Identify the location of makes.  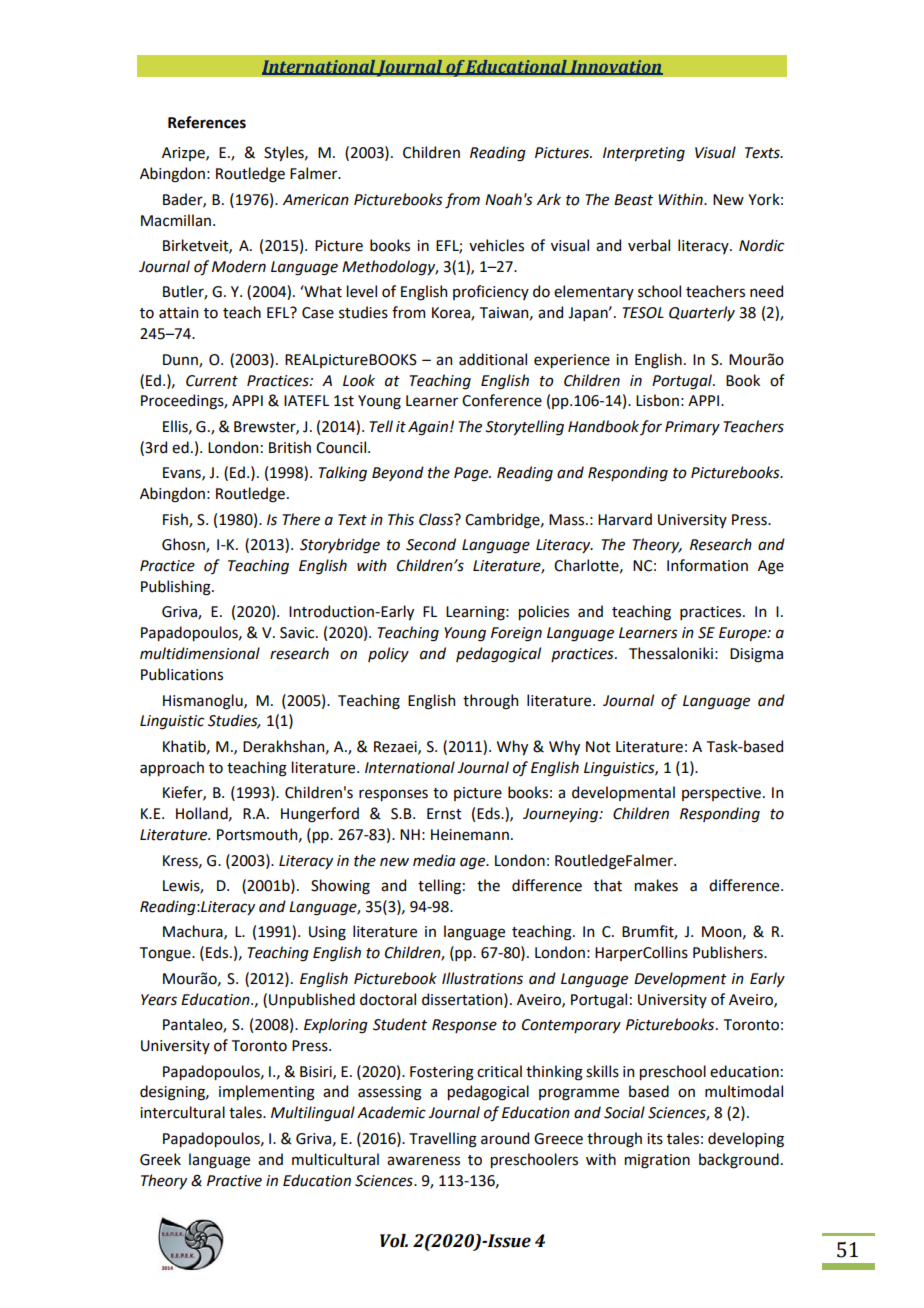
(656, 885).
